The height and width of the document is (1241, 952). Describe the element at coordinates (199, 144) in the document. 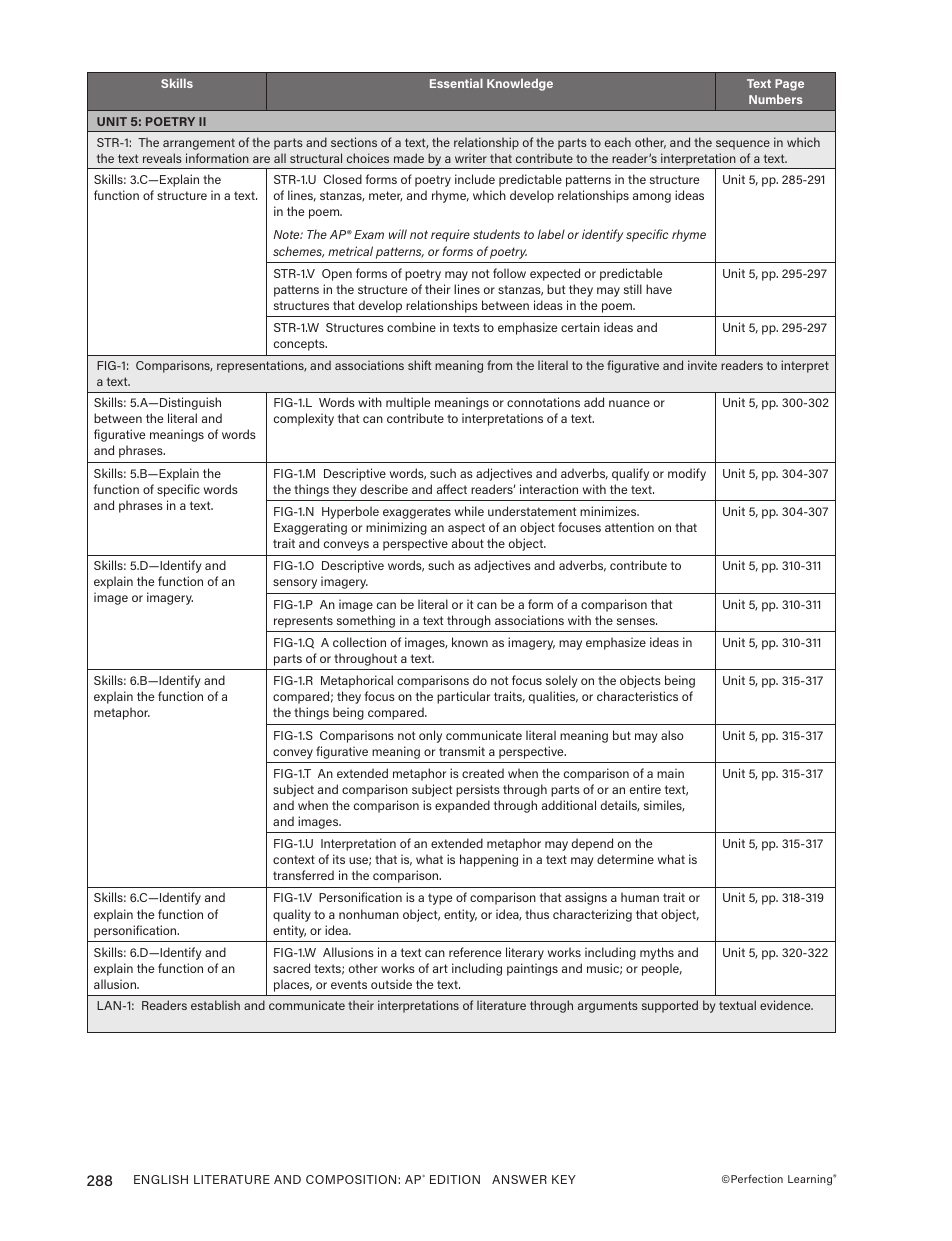

I see `arrangement` at that location.
